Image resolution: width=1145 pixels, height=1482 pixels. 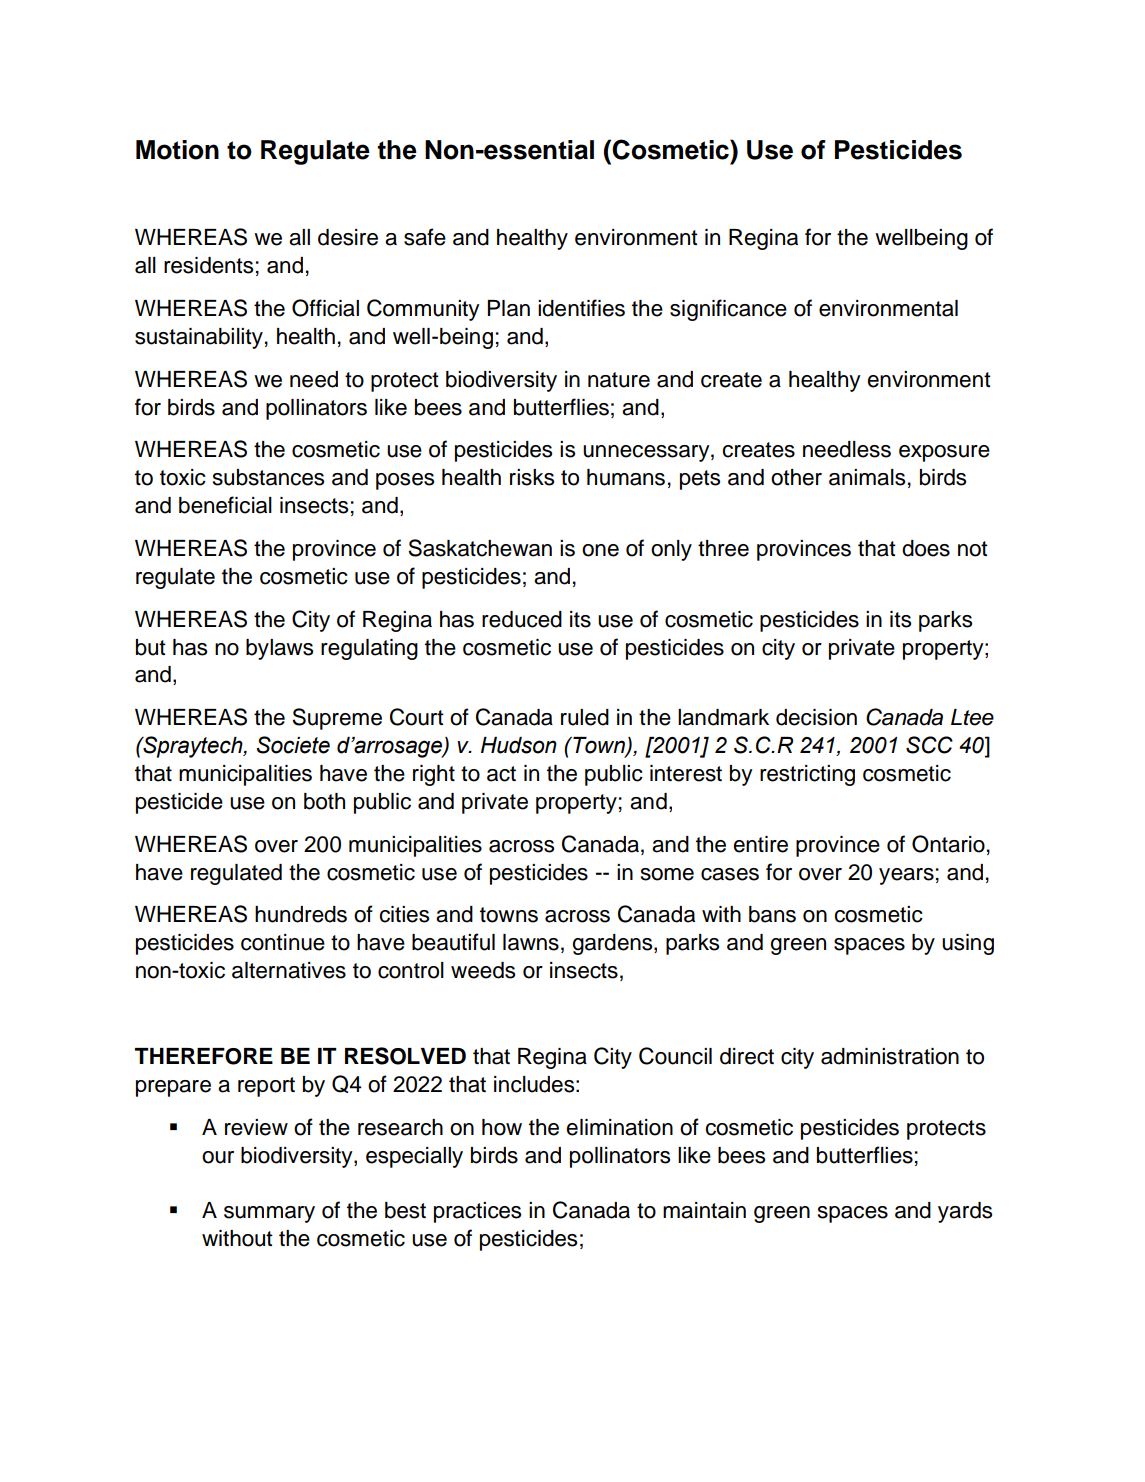 What do you see at coordinates (585, 717) in the screenshot?
I see `ruled` at bounding box center [585, 717].
